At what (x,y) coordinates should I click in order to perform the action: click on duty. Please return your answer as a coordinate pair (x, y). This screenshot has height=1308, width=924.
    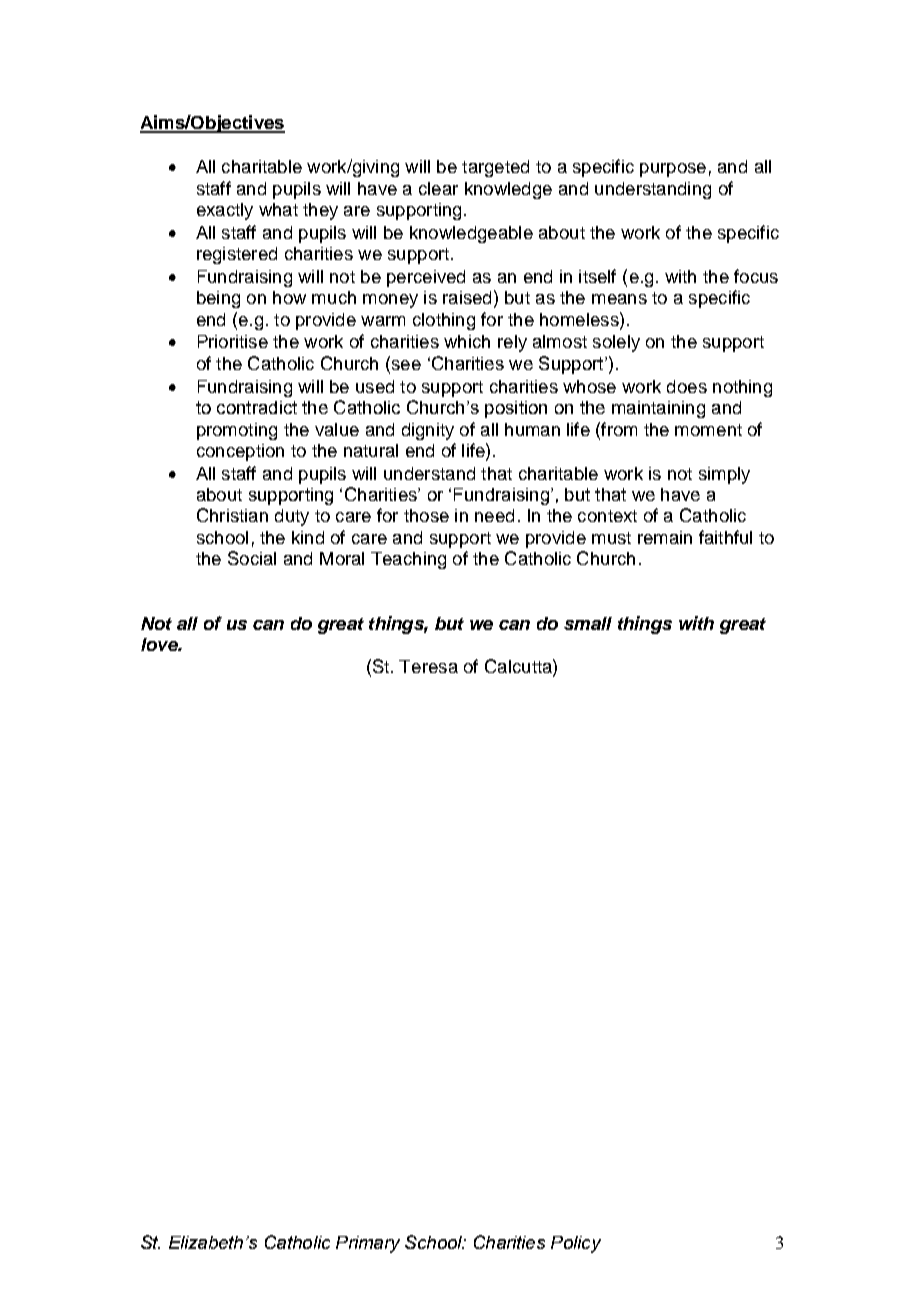
    Looking at the image, I should click on (292, 517).
